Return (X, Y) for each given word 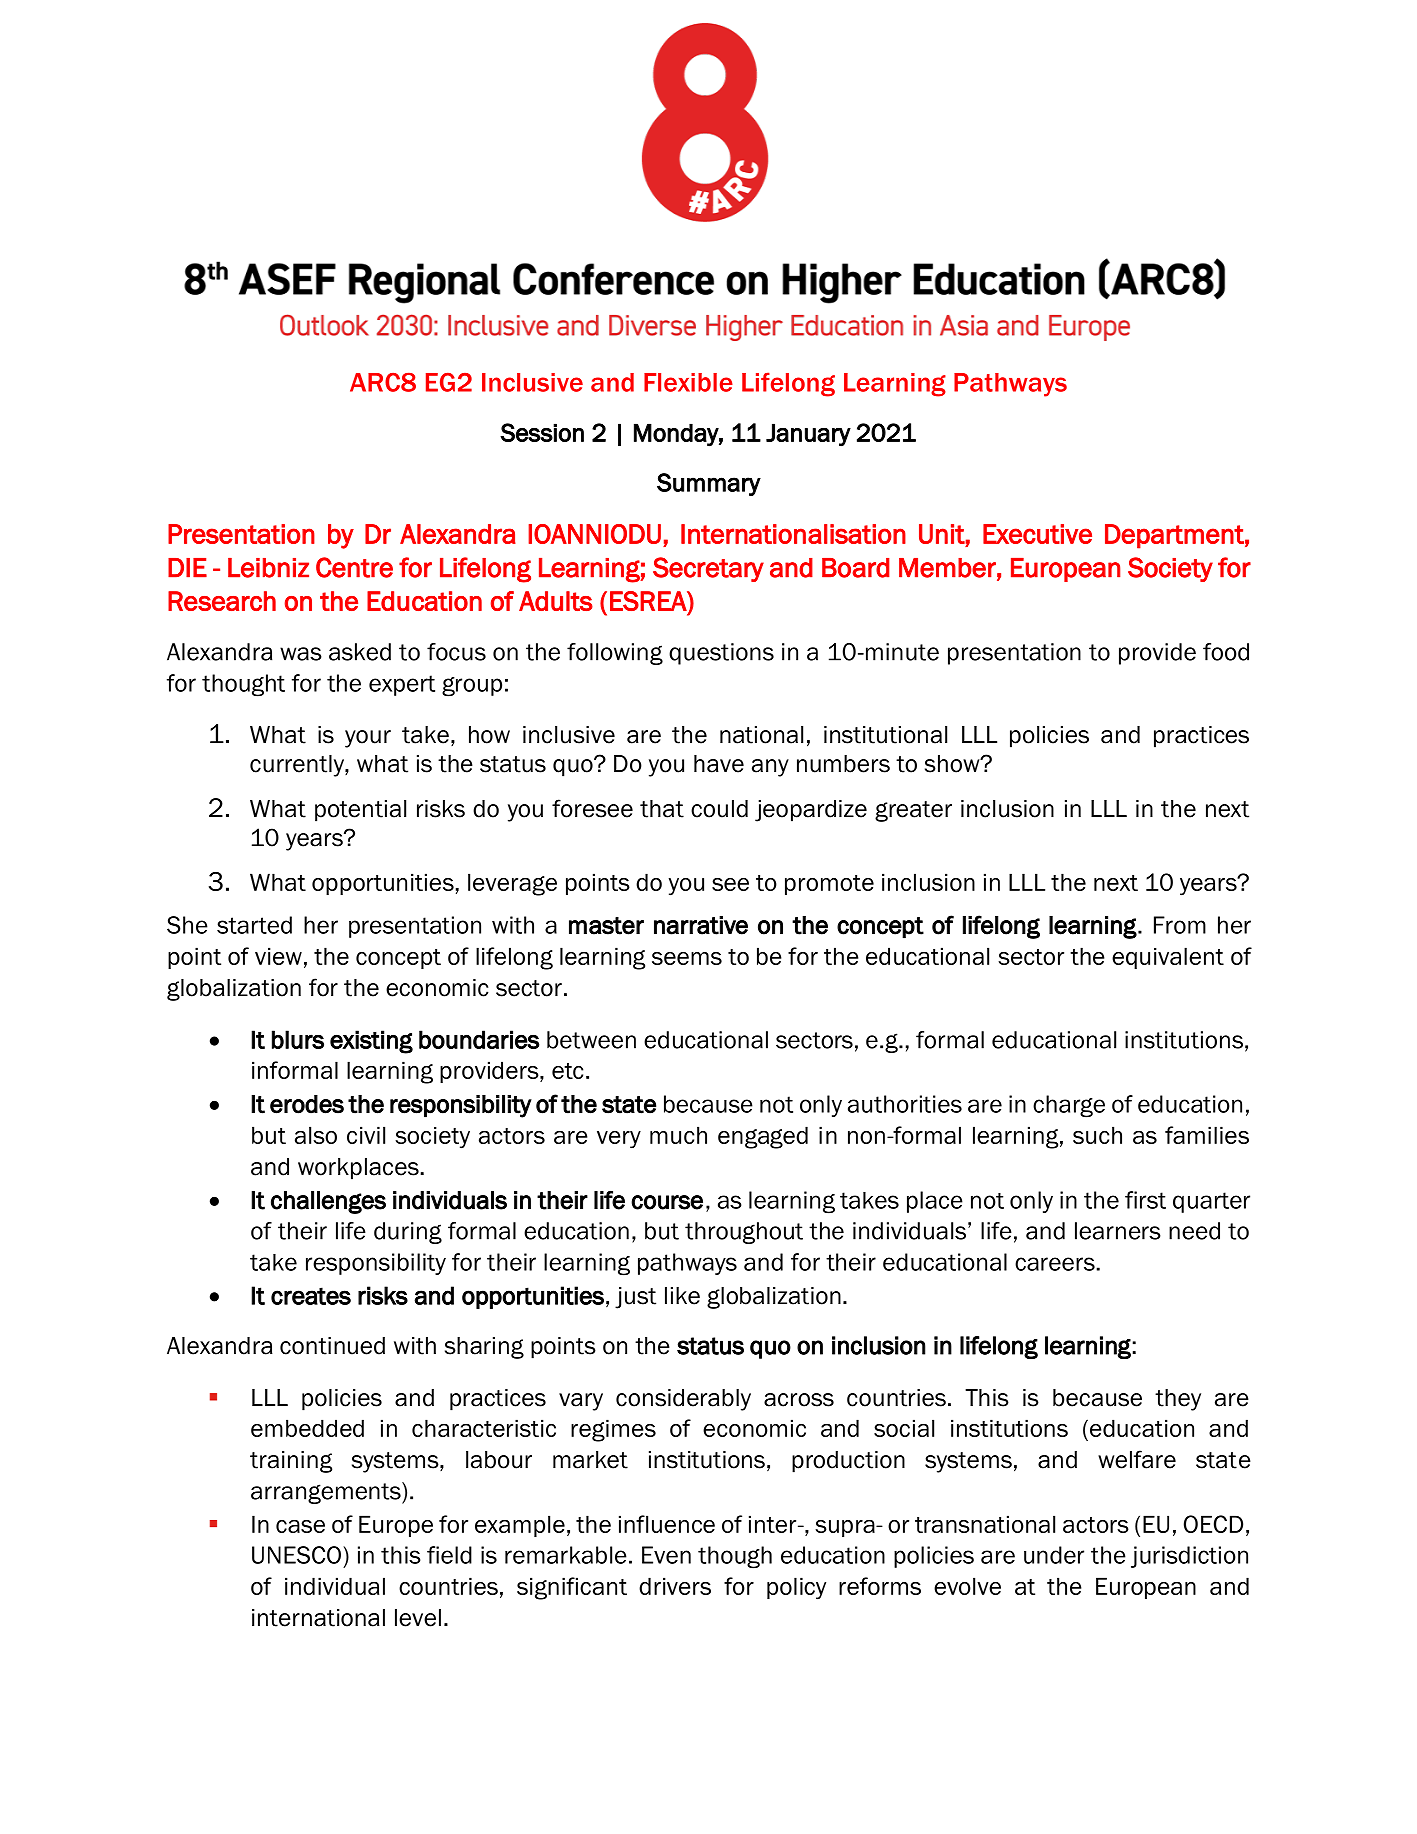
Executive (1037, 534)
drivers (675, 1586)
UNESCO (296, 1555)
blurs (298, 1039)
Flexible (688, 382)
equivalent (1168, 958)
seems (687, 958)
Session (542, 432)
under (1054, 1555)
